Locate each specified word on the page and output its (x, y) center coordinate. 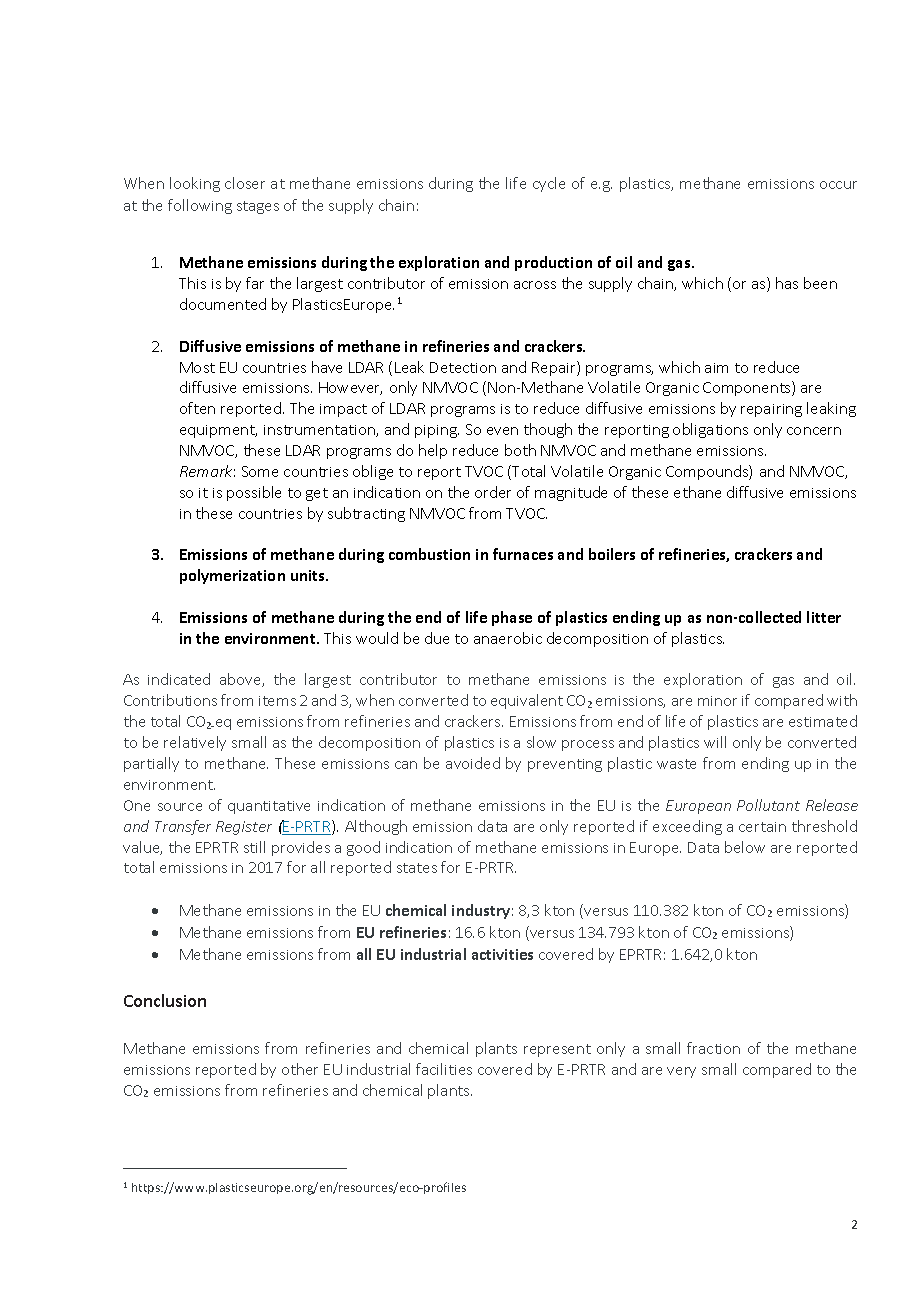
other (300, 1069)
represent (557, 1050)
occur (838, 185)
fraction (713, 1048)
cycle (549, 184)
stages (258, 207)
